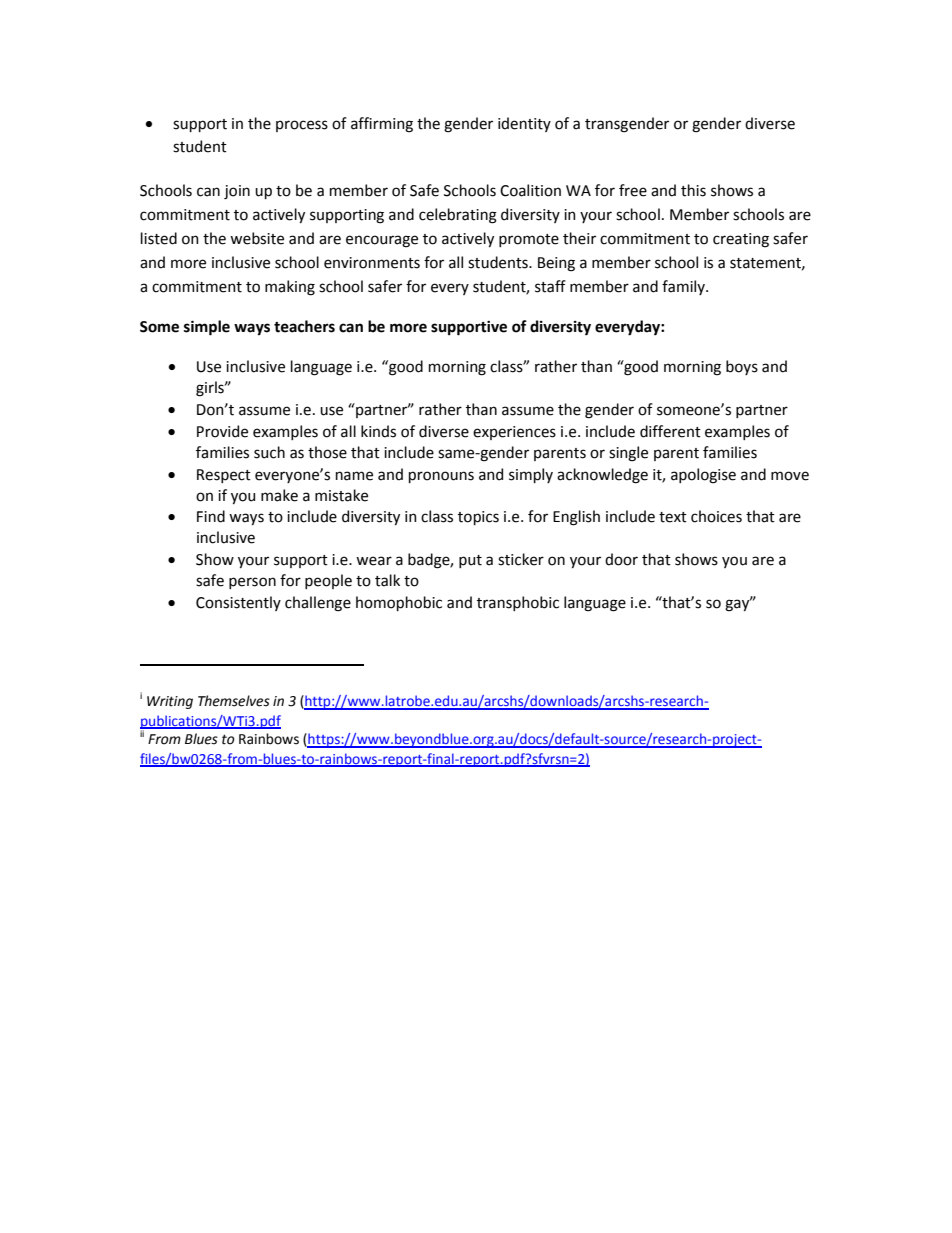 This document has height=1233, width=952. What do you see at coordinates (302, 126) in the document?
I see `process` at bounding box center [302, 126].
